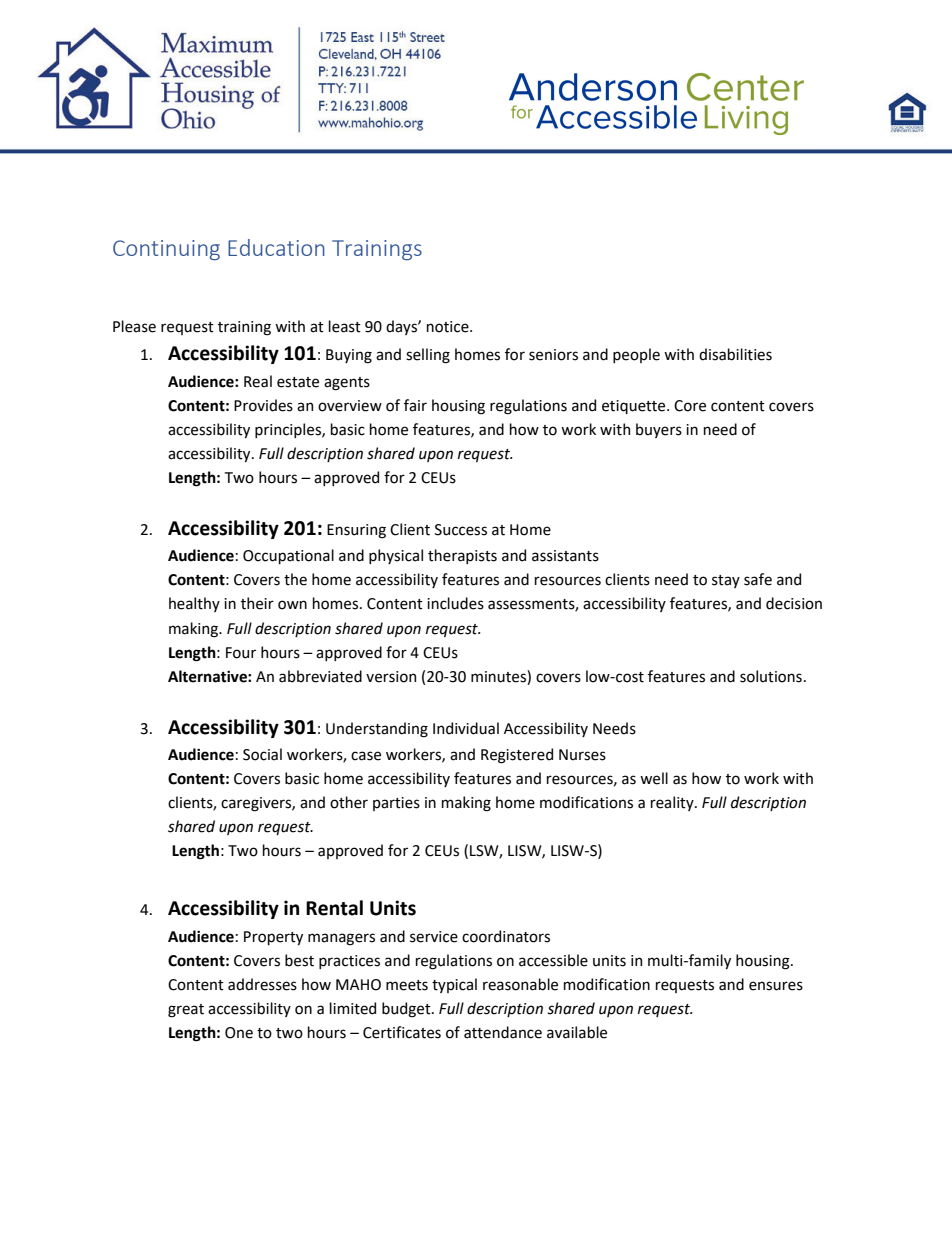 Image resolution: width=952 pixels, height=1233 pixels. Describe the element at coordinates (186, 1011) in the screenshot. I see `great` at that location.
